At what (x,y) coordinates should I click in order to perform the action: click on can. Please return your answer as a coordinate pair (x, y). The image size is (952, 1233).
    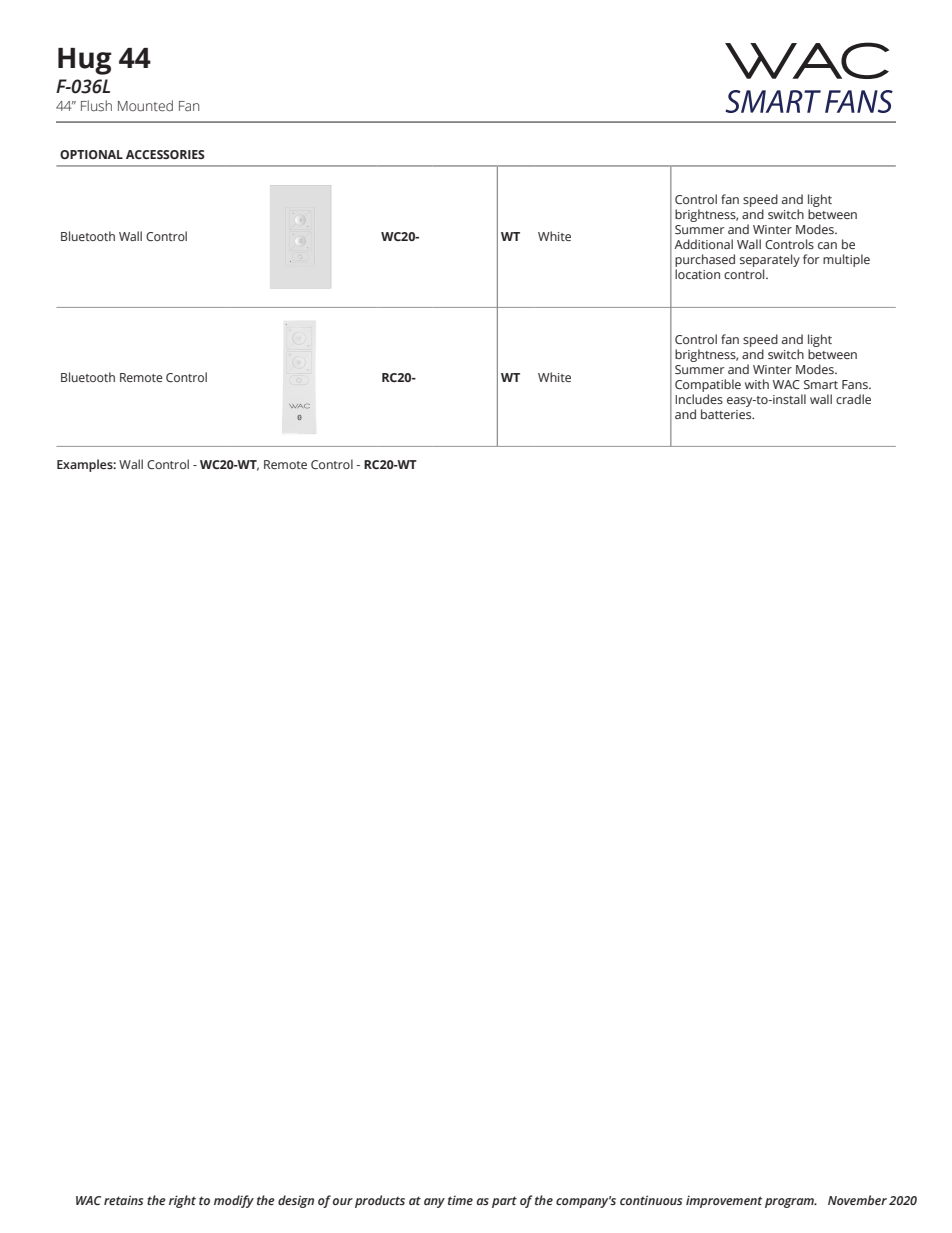
    Looking at the image, I should click on (827, 245).
